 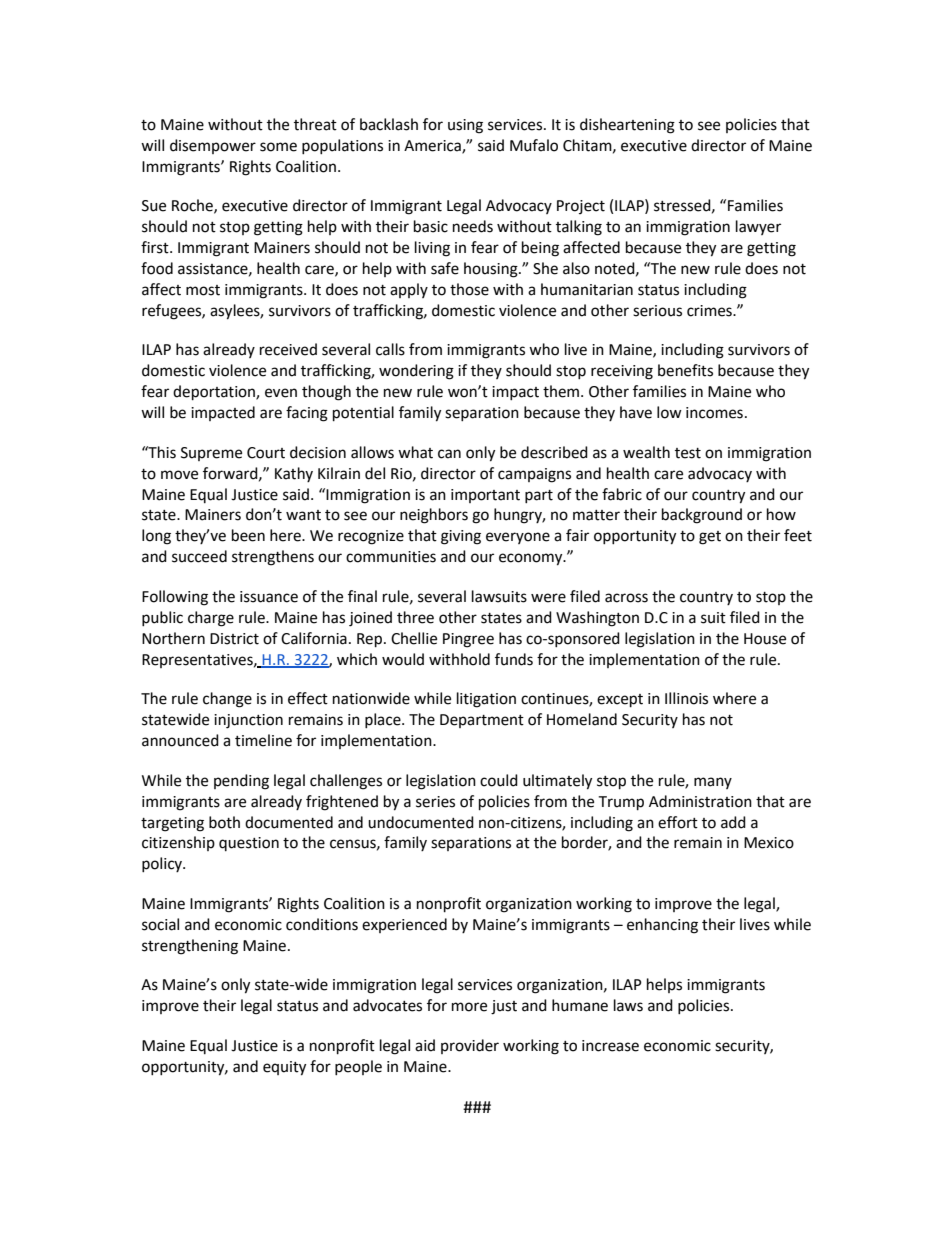 I want to click on equity, so click(x=284, y=1068).
